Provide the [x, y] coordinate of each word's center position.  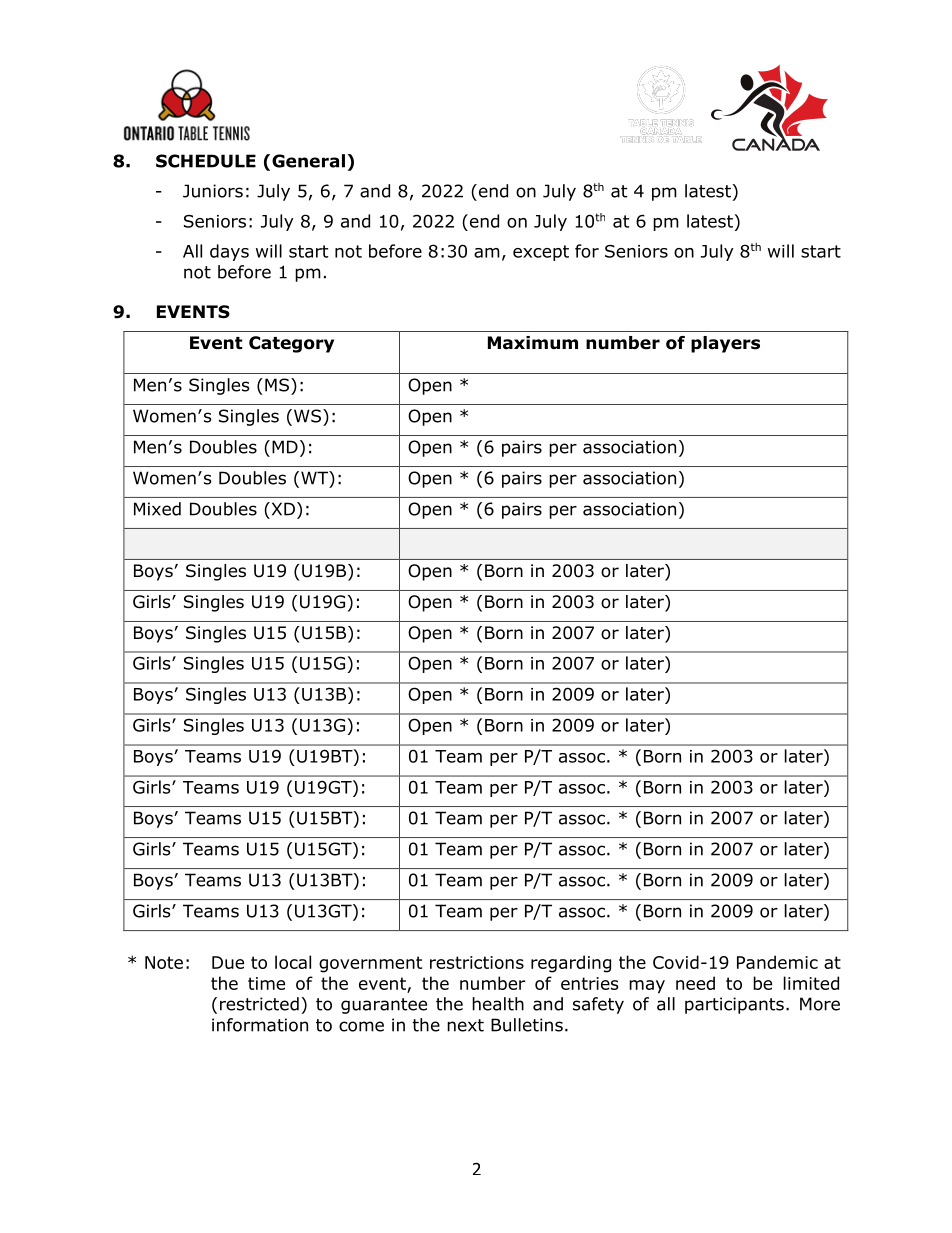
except [541, 253]
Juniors [213, 191]
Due [228, 962]
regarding [571, 964]
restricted [259, 1004]
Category [291, 344]
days [229, 252]
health [498, 1004]
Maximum [533, 343]
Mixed [157, 509]
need [695, 983]
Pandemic [777, 962]
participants [734, 1005]
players [725, 344]
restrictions [477, 962]
